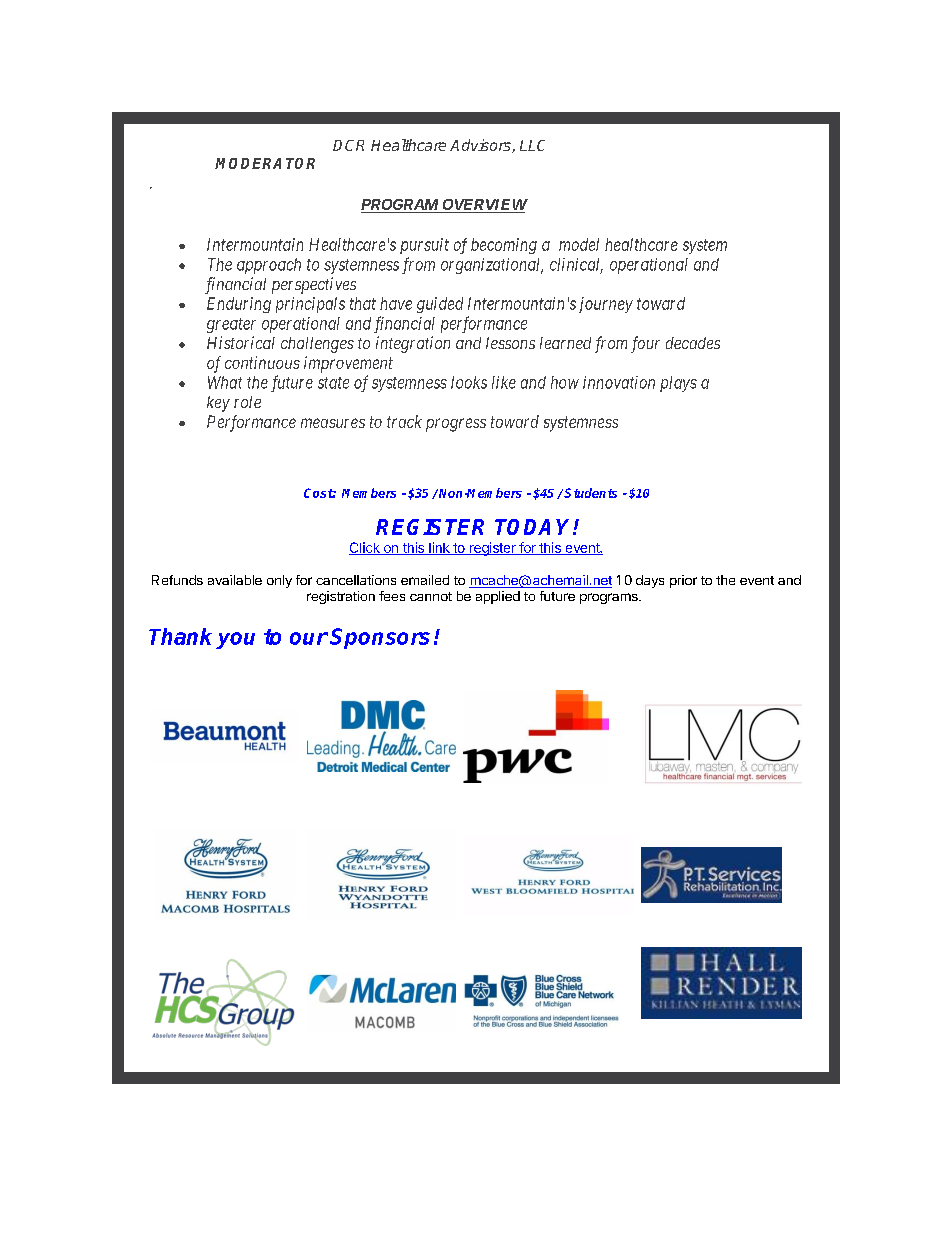  I want to click on you, so click(235, 640).
